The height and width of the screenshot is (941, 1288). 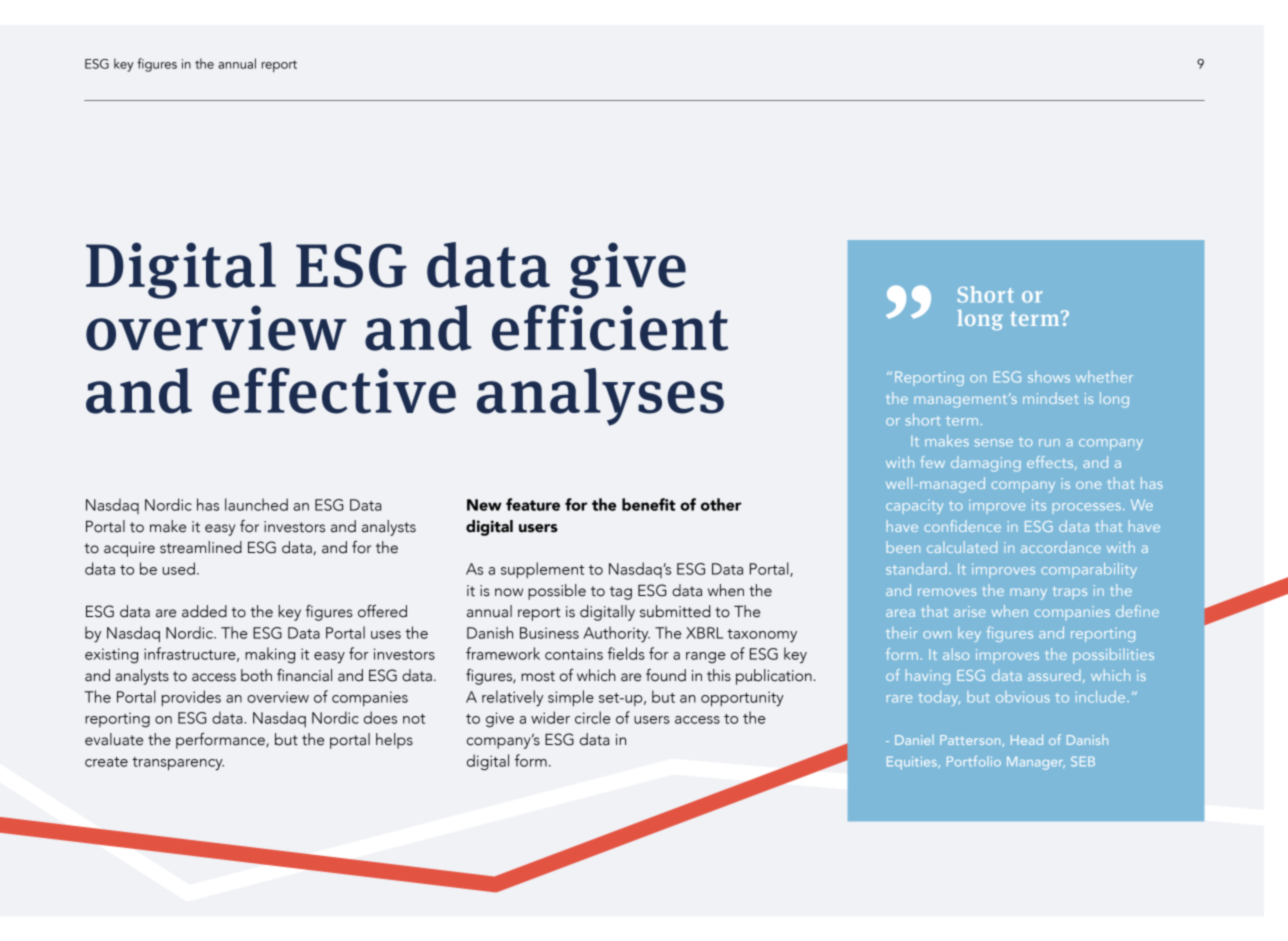 I want to click on launched, so click(x=256, y=504).
